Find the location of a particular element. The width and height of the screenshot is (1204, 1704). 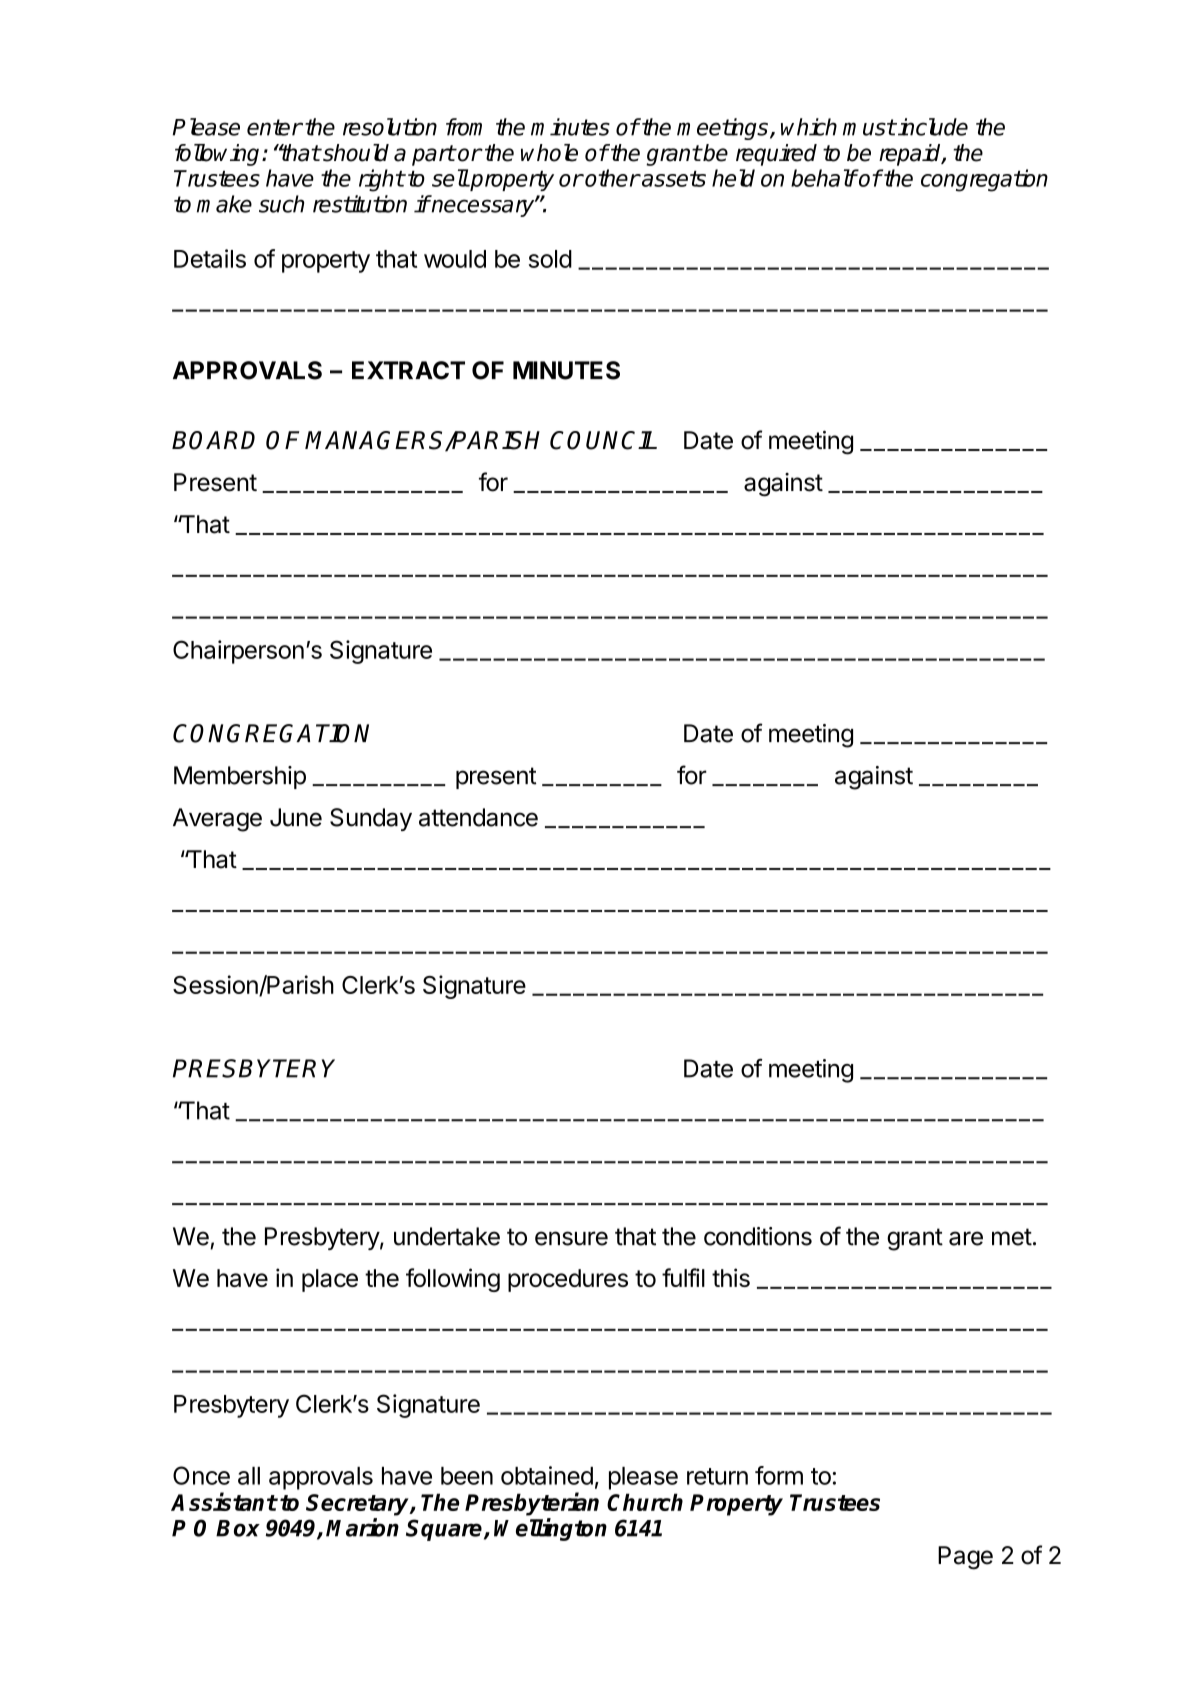

undertake is located at coordinates (447, 1236).
